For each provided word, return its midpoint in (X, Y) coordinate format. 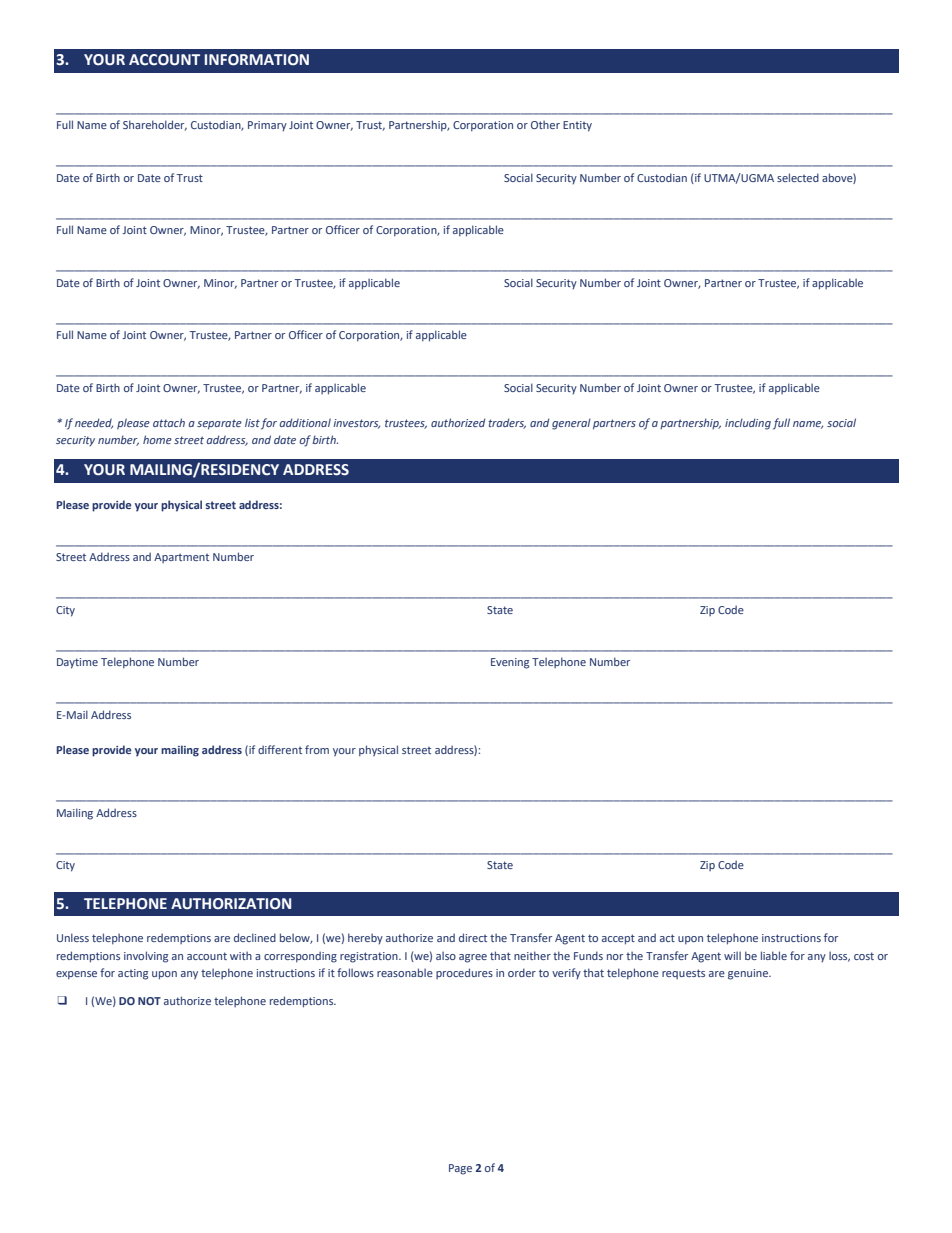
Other (545, 124)
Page (460, 1169)
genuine (749, 974)
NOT (149, 1001)
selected (798, 177)
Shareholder (155, 125)
